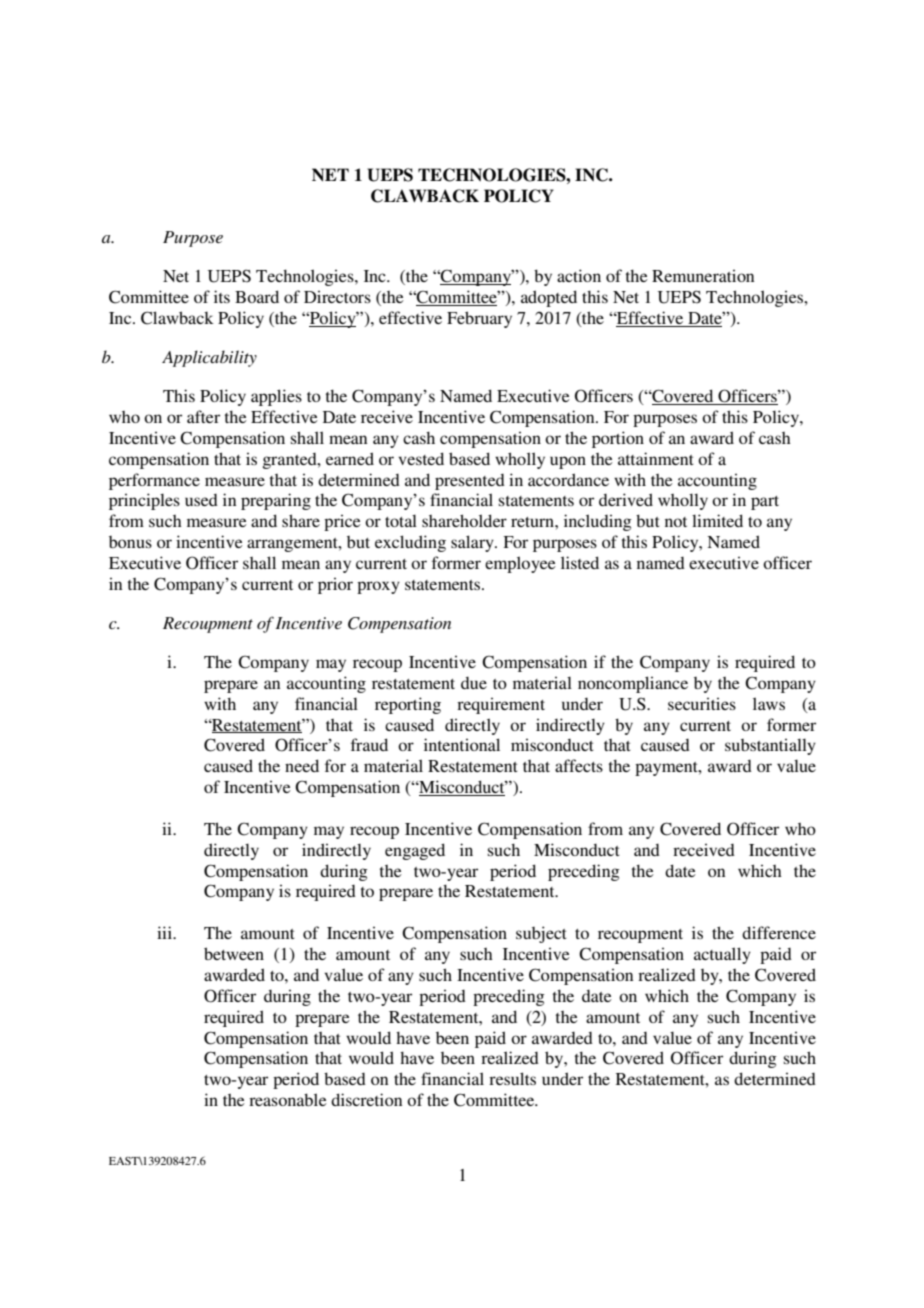  I want to click on results, so click(512, 1078).
